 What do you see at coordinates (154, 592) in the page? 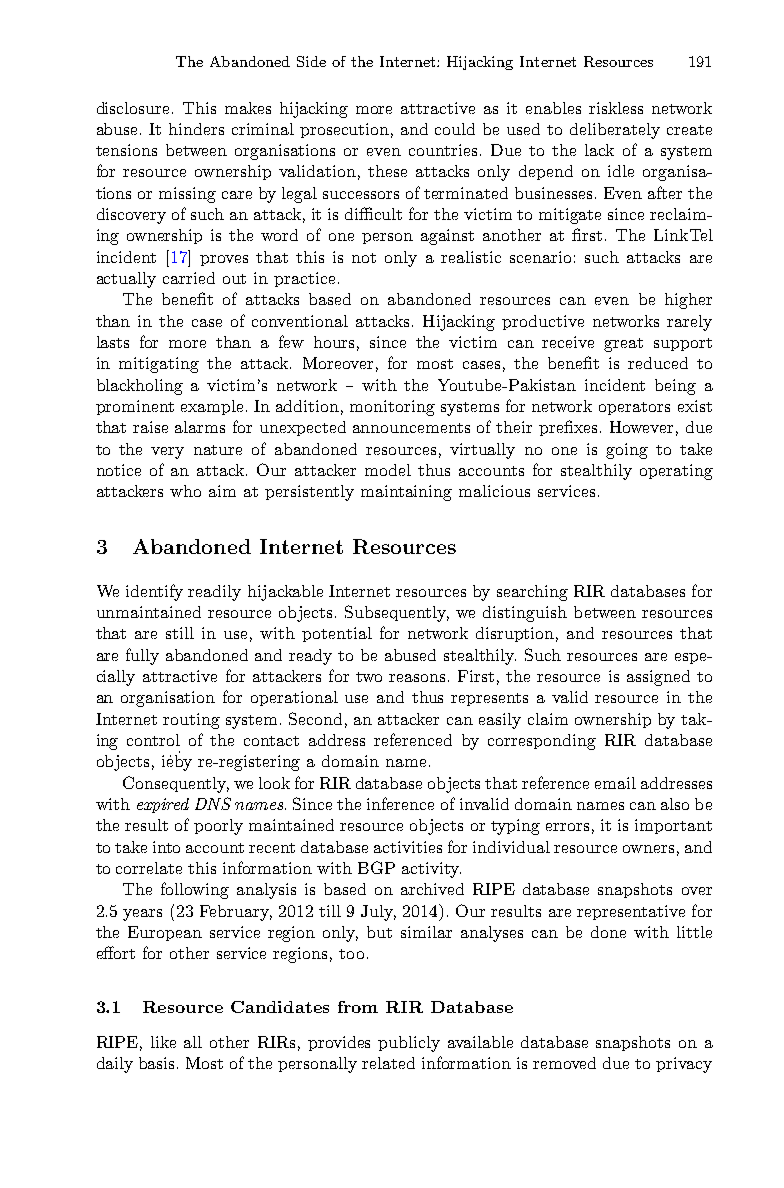
I see `identify` at bounding box center [154, 592].
